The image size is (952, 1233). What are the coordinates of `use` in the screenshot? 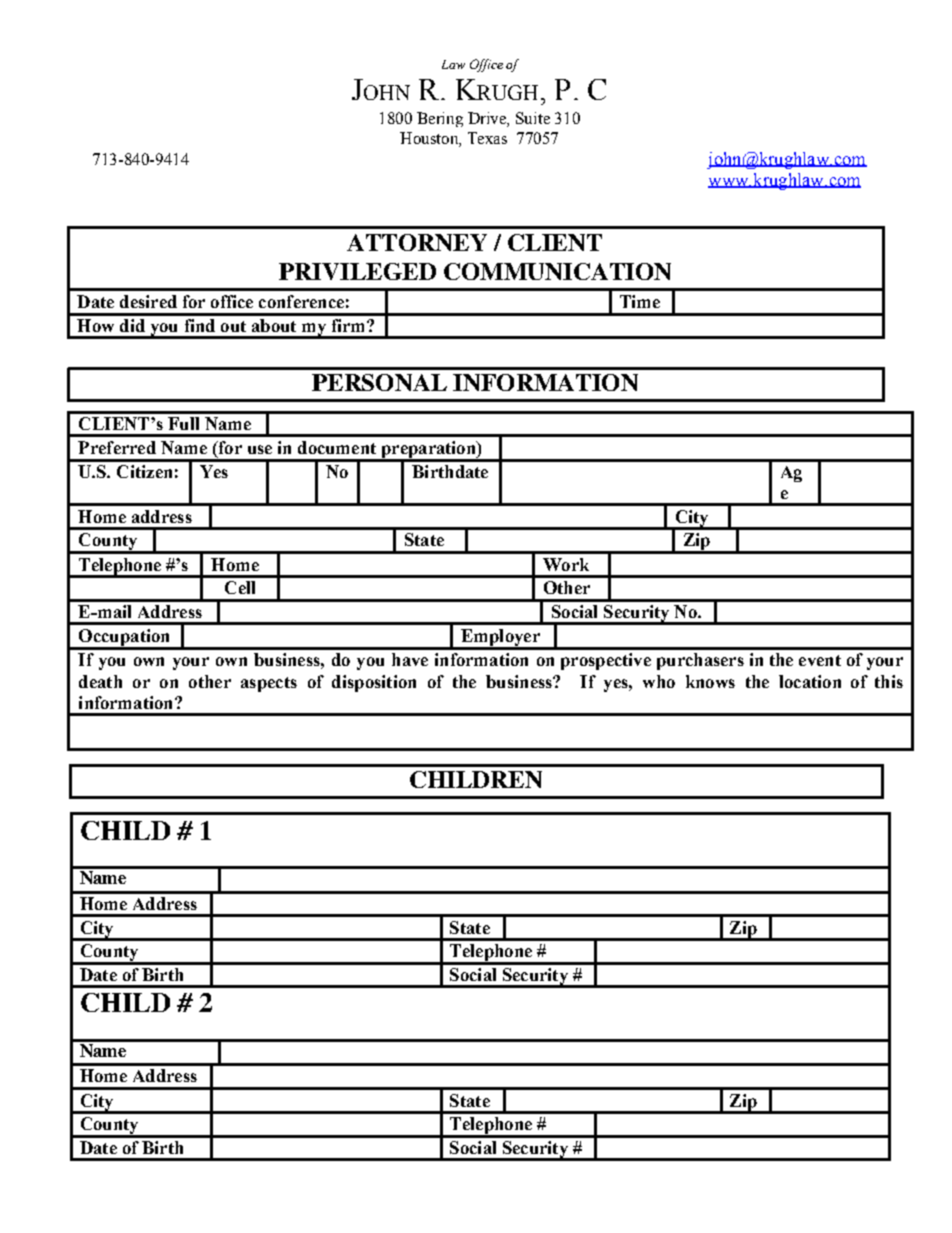 It's located at (260, 449).
